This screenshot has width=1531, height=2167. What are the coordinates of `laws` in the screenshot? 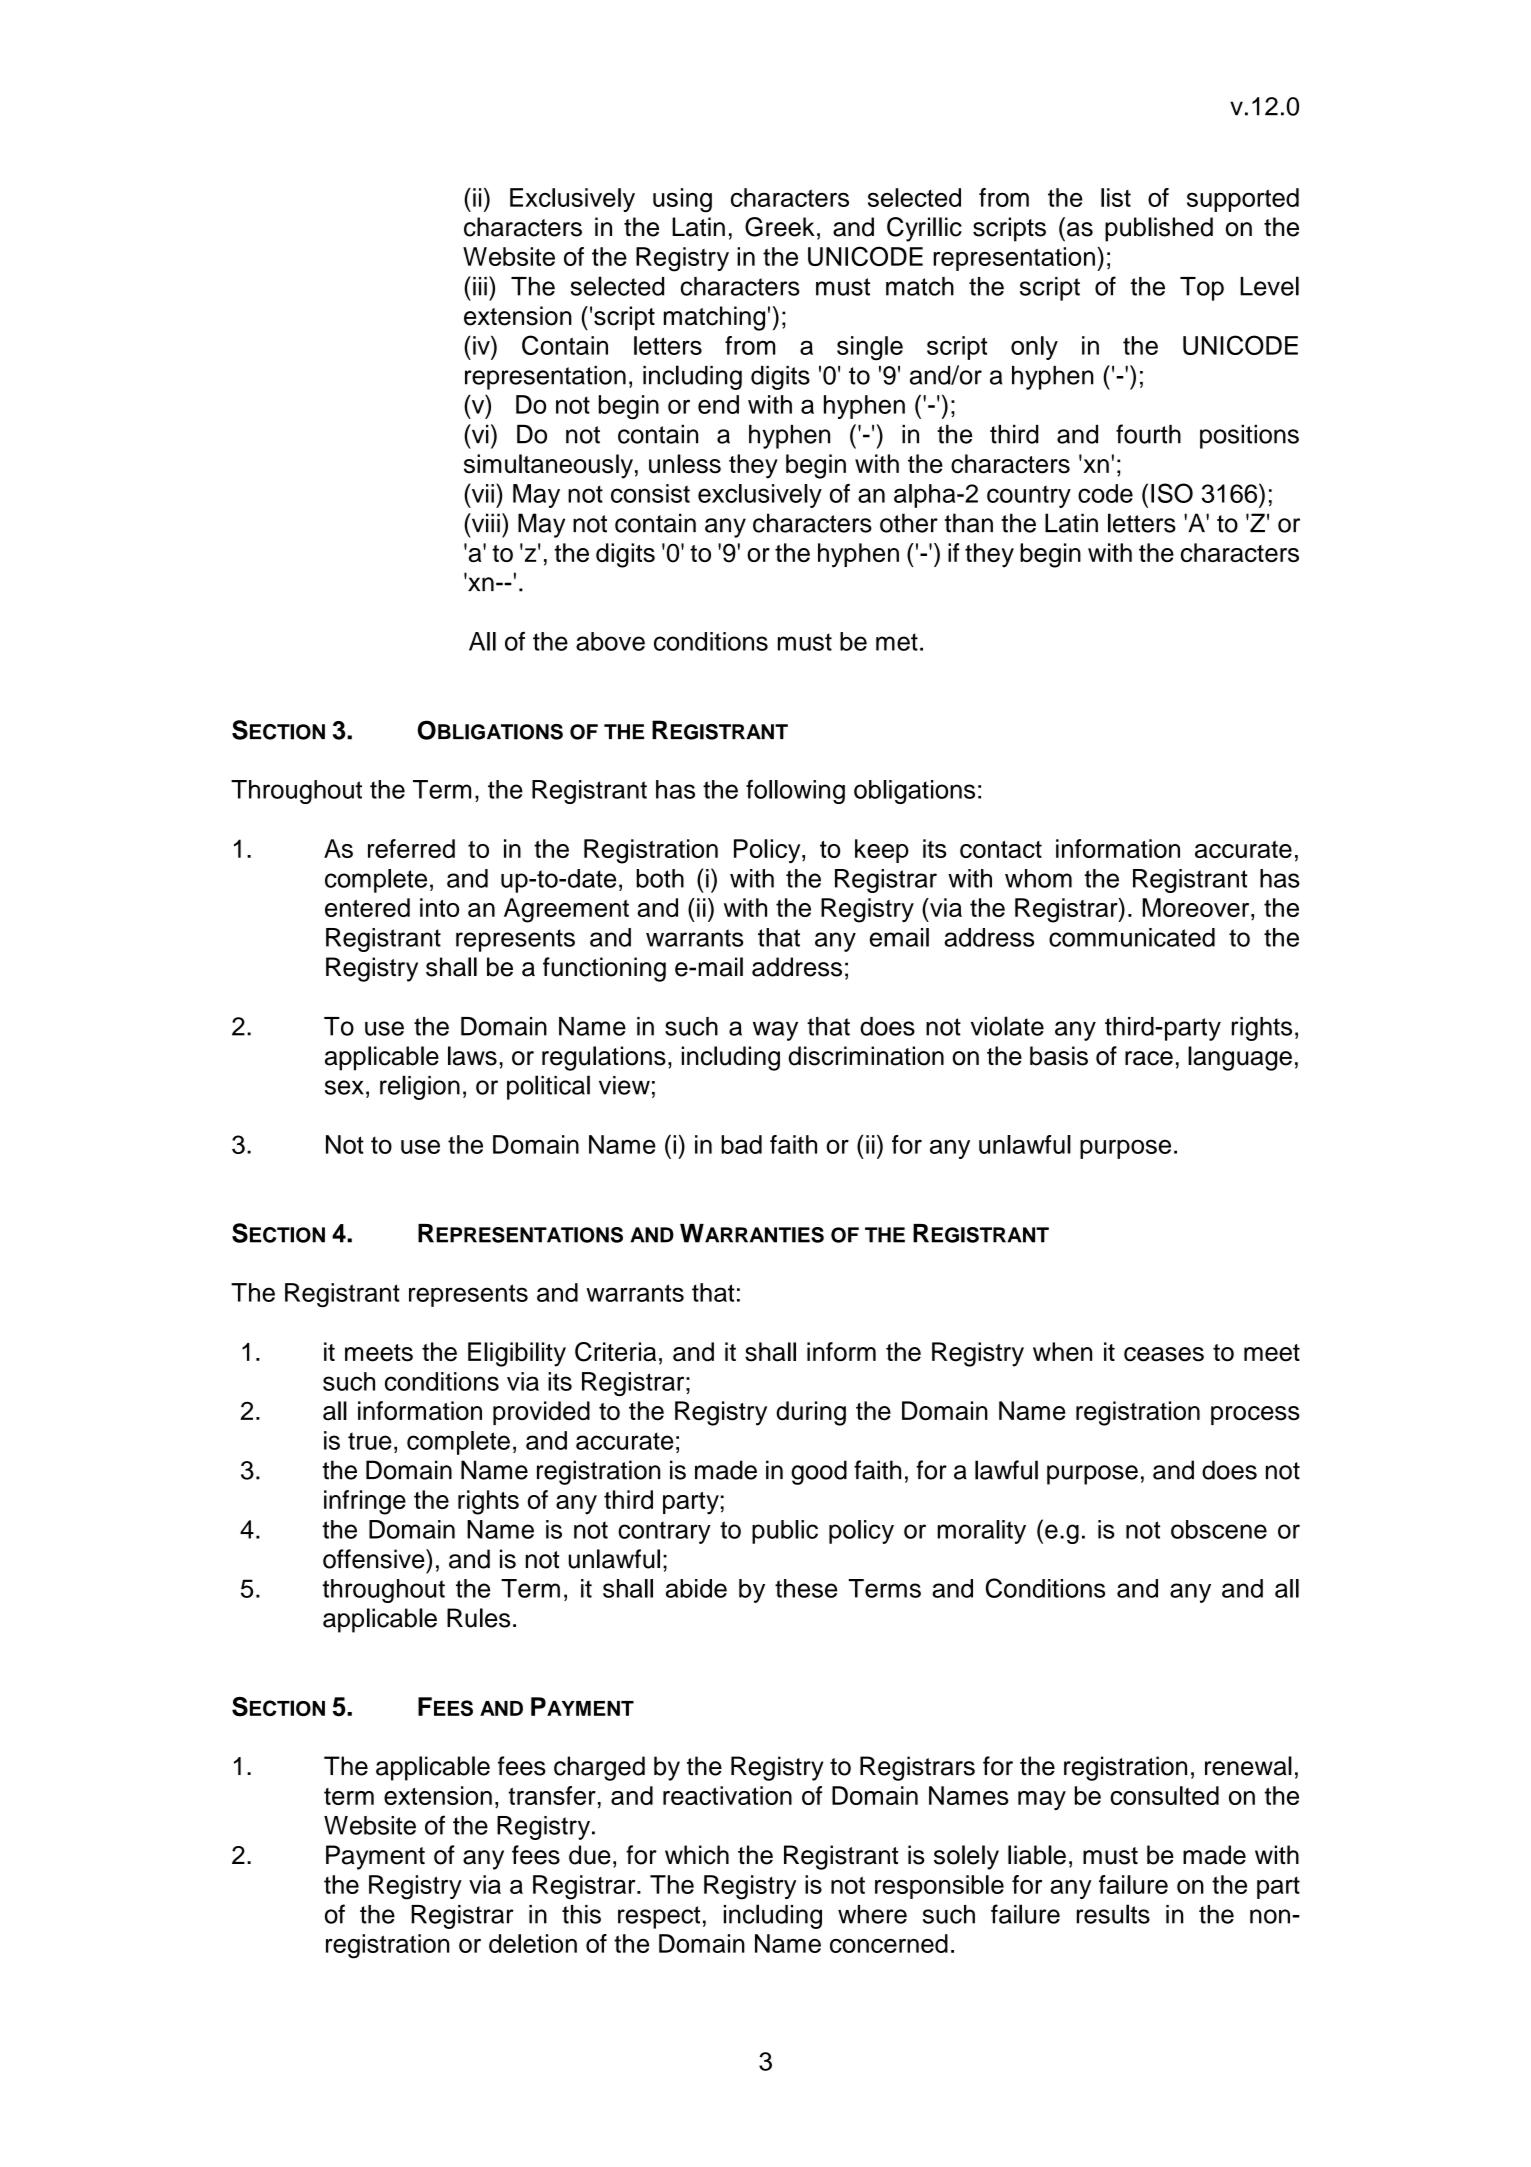 It's located at (472, 1056).
